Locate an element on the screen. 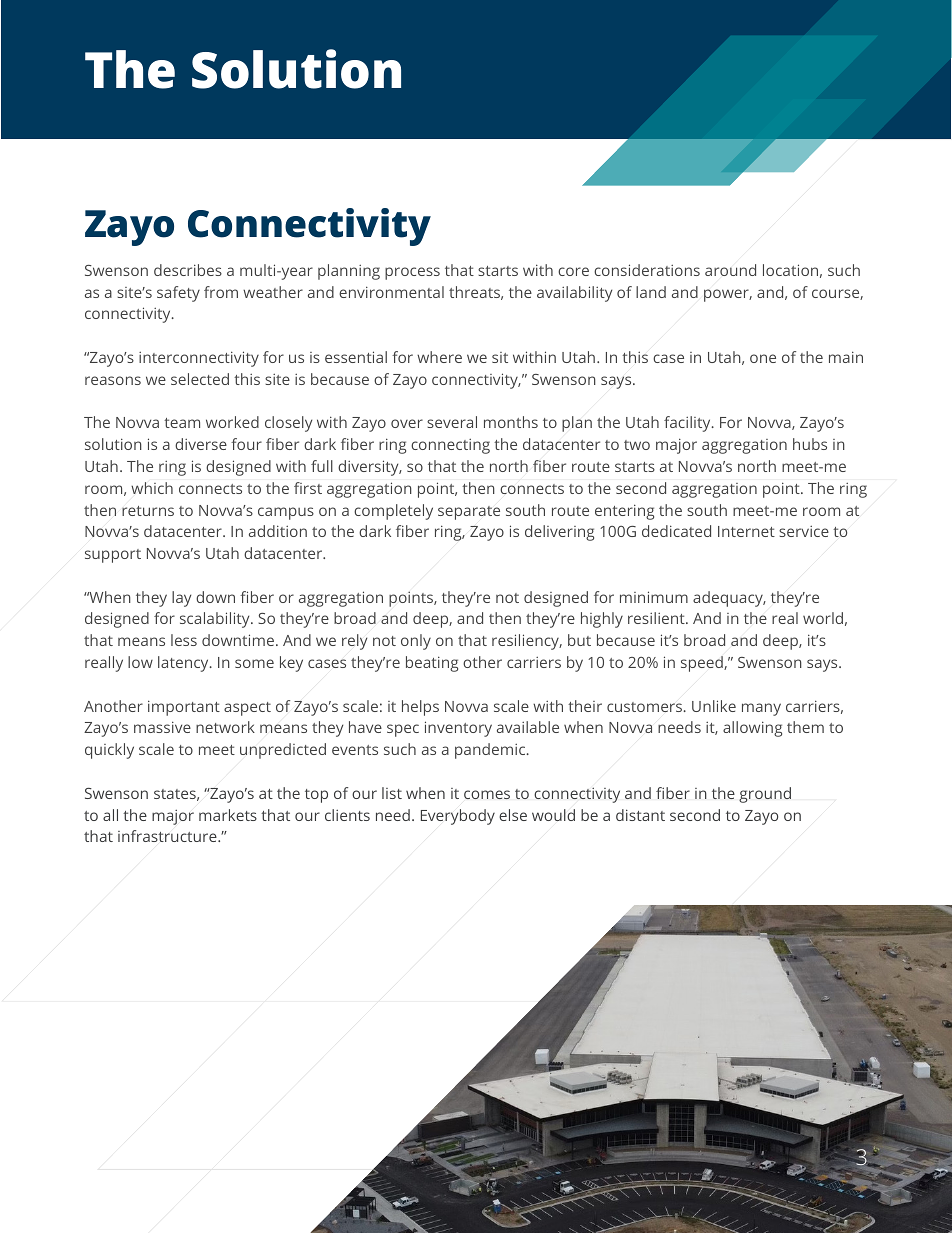  support is located at coordinates (113, 556).
